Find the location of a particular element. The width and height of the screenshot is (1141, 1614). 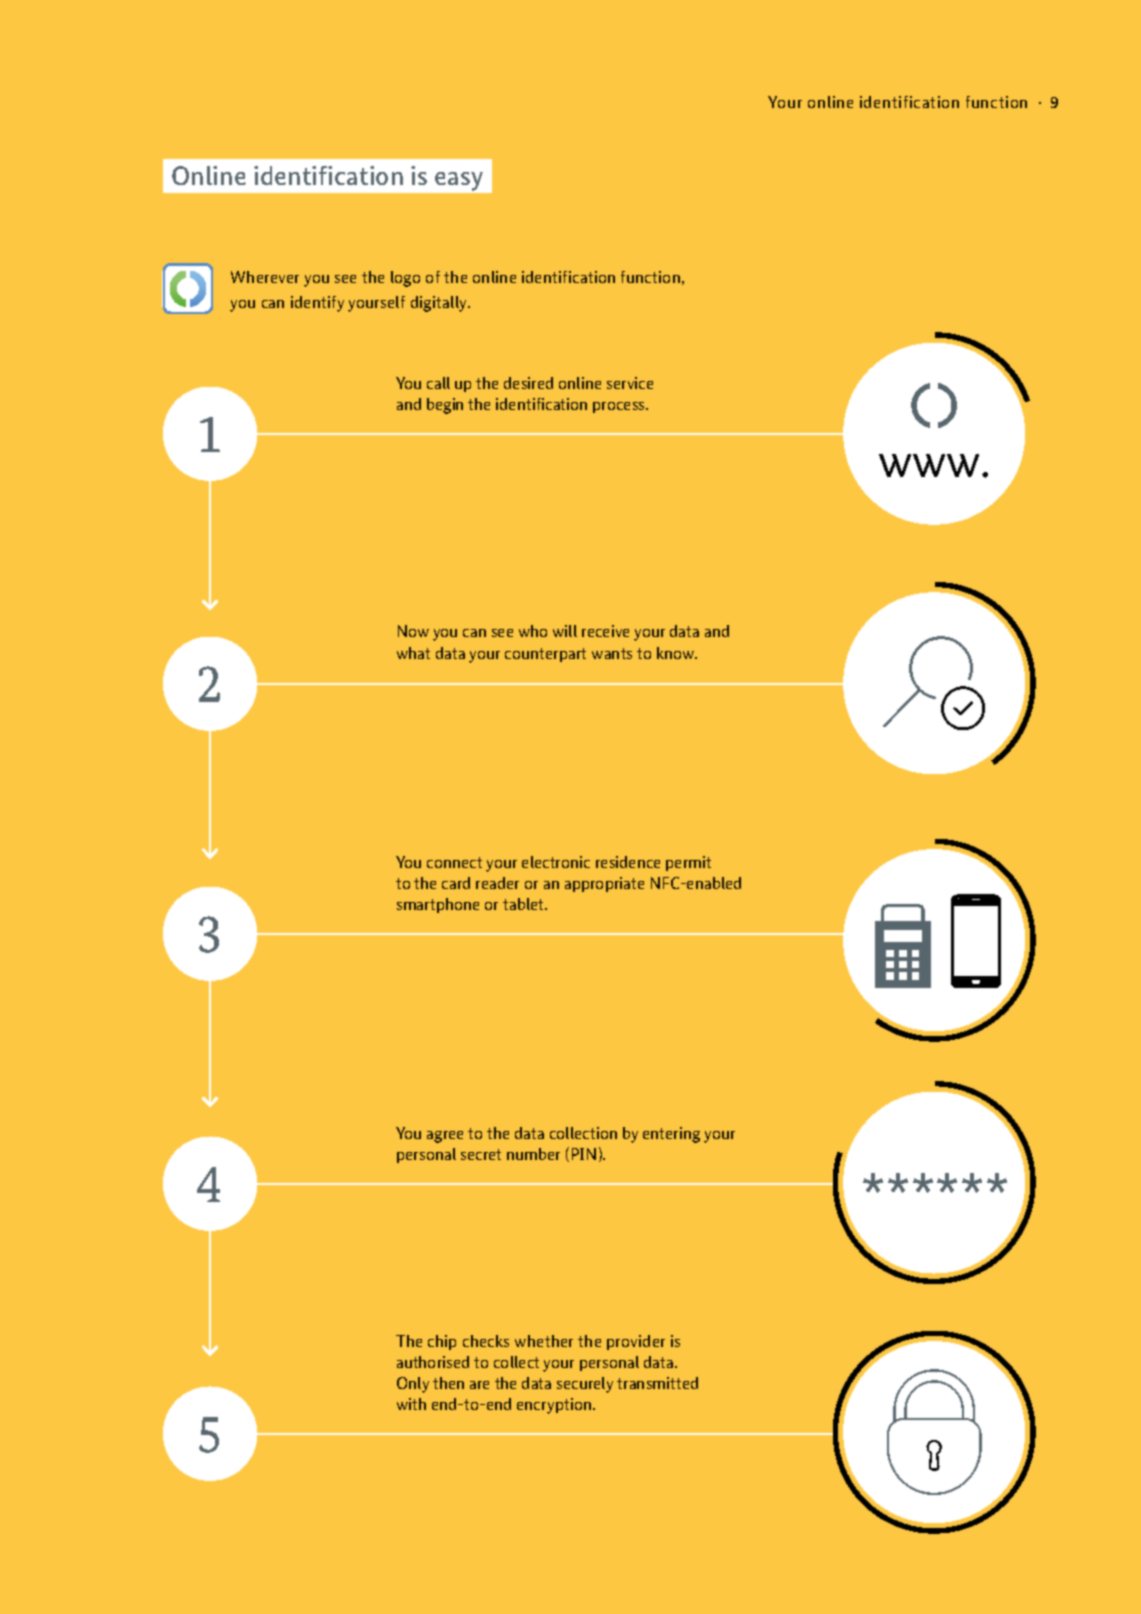

begin is located at coordinates (445, 406).
